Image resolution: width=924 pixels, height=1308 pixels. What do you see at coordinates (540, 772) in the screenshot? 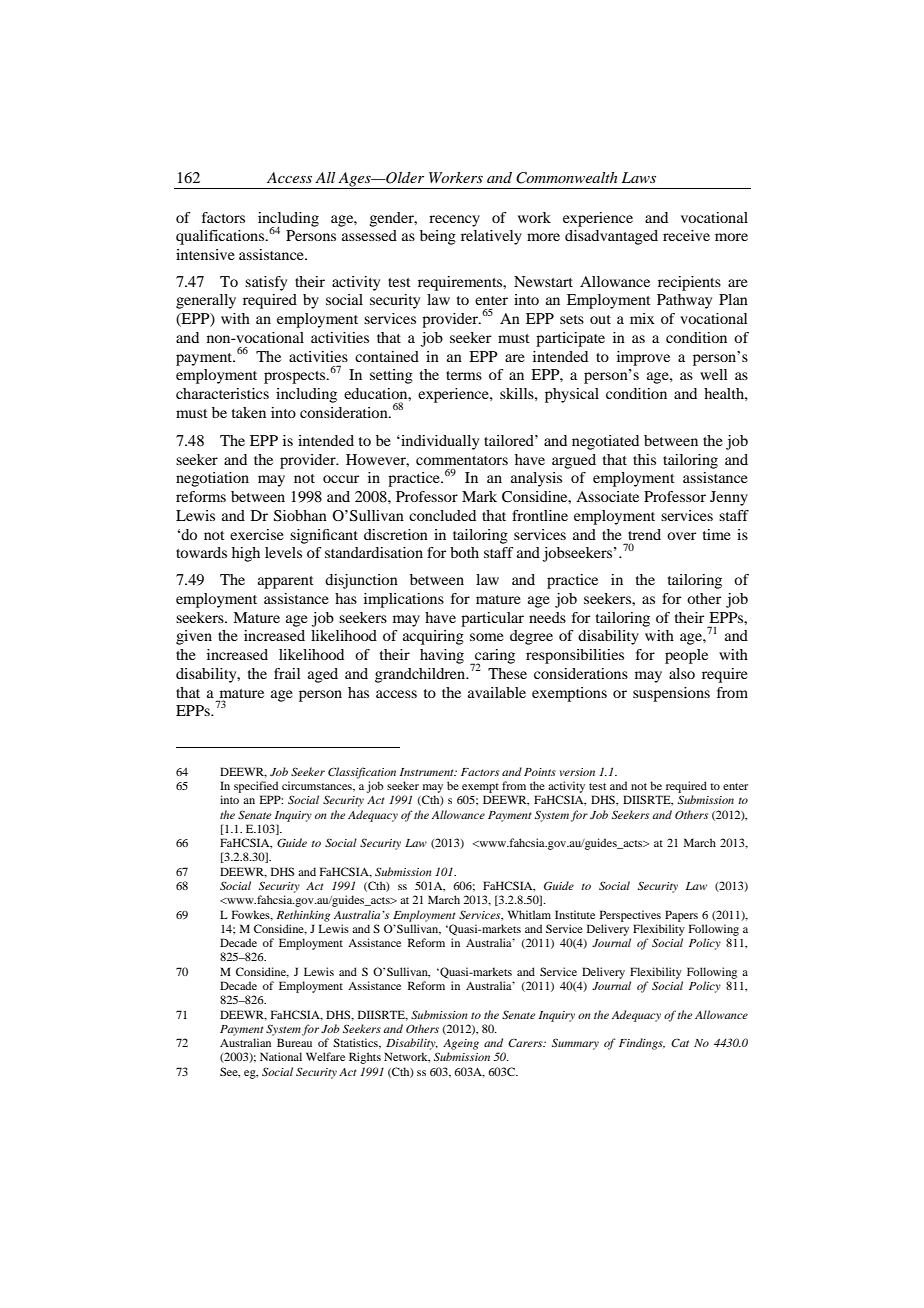
I see `Points` at bounding box center [540, 772].
